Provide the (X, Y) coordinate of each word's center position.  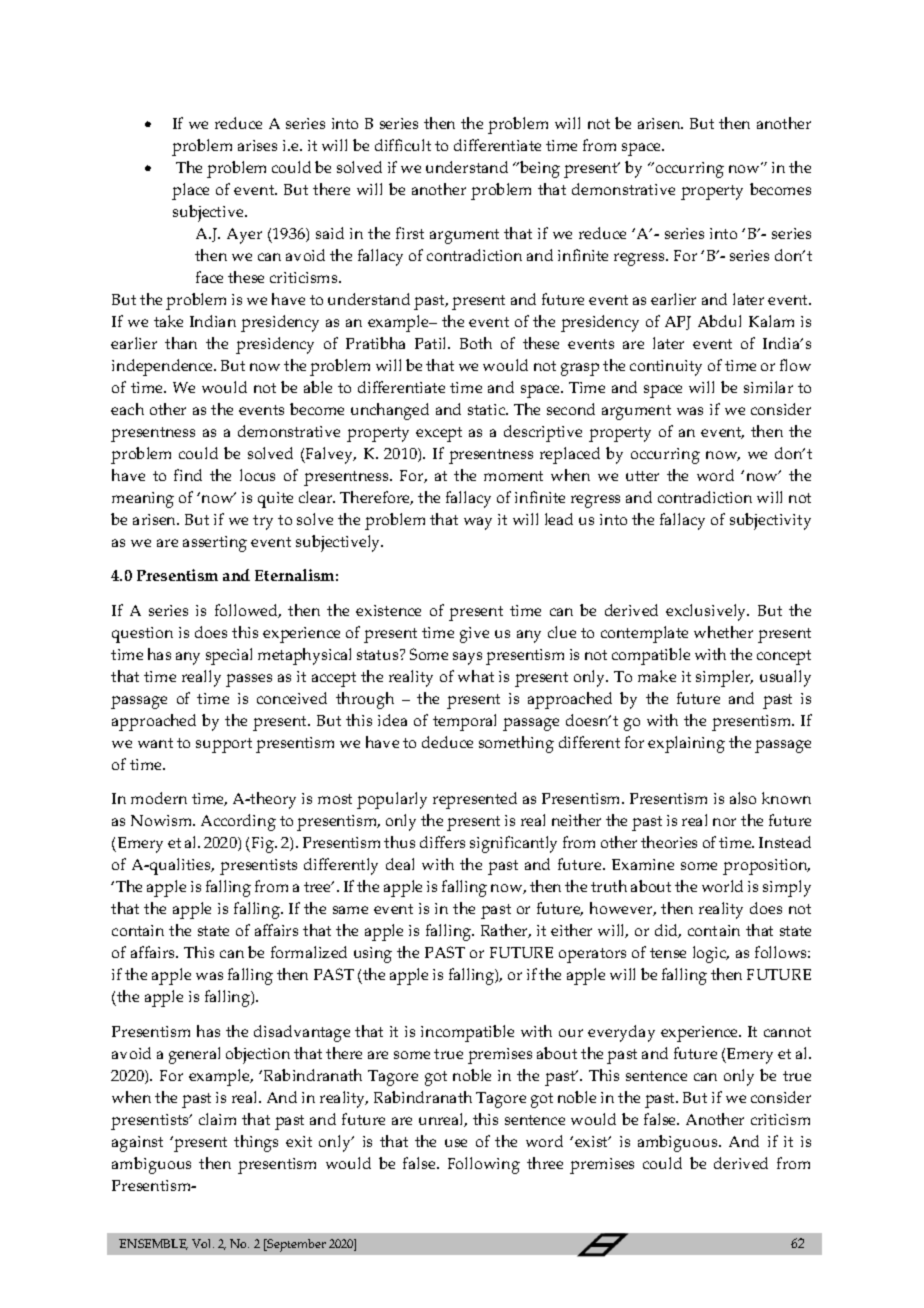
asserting (215, 544)
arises (257, 145)
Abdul (719, 321)
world (722, 886)
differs (442, 842)
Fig (262, 845)
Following (484, 1165)
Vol (203, 1243)
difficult (403, 145)
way (478, 523)
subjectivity (770, 521)
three (545, 1163)
